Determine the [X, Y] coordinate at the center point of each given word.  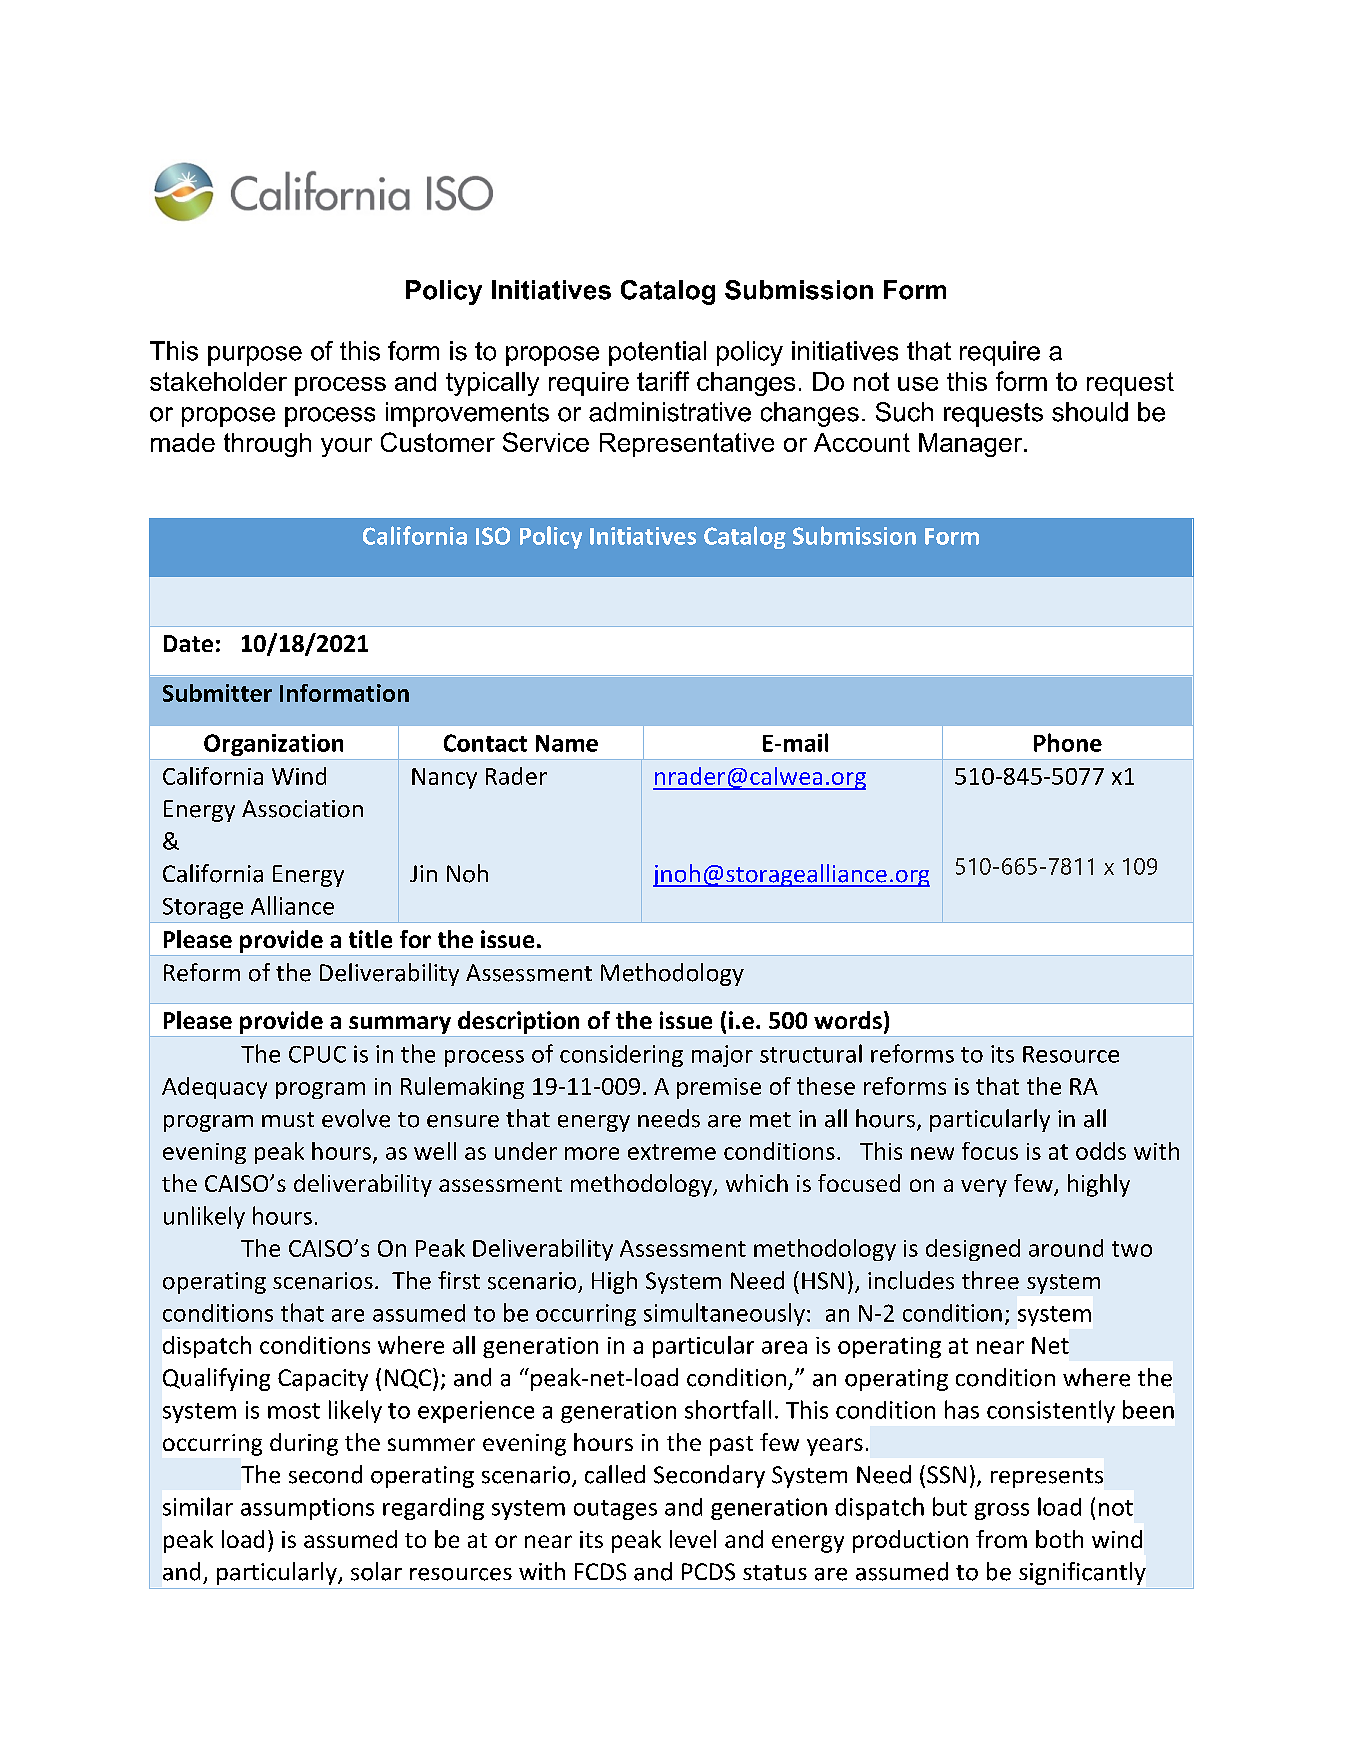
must [288, 1120]
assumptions [307, 1509]
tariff [663, 381]
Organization [273, 745]
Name [567, 743]
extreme [672, 1152]
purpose [255, 356]
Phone [1068, 742]
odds [1101, 1151]
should [1090, 412]
